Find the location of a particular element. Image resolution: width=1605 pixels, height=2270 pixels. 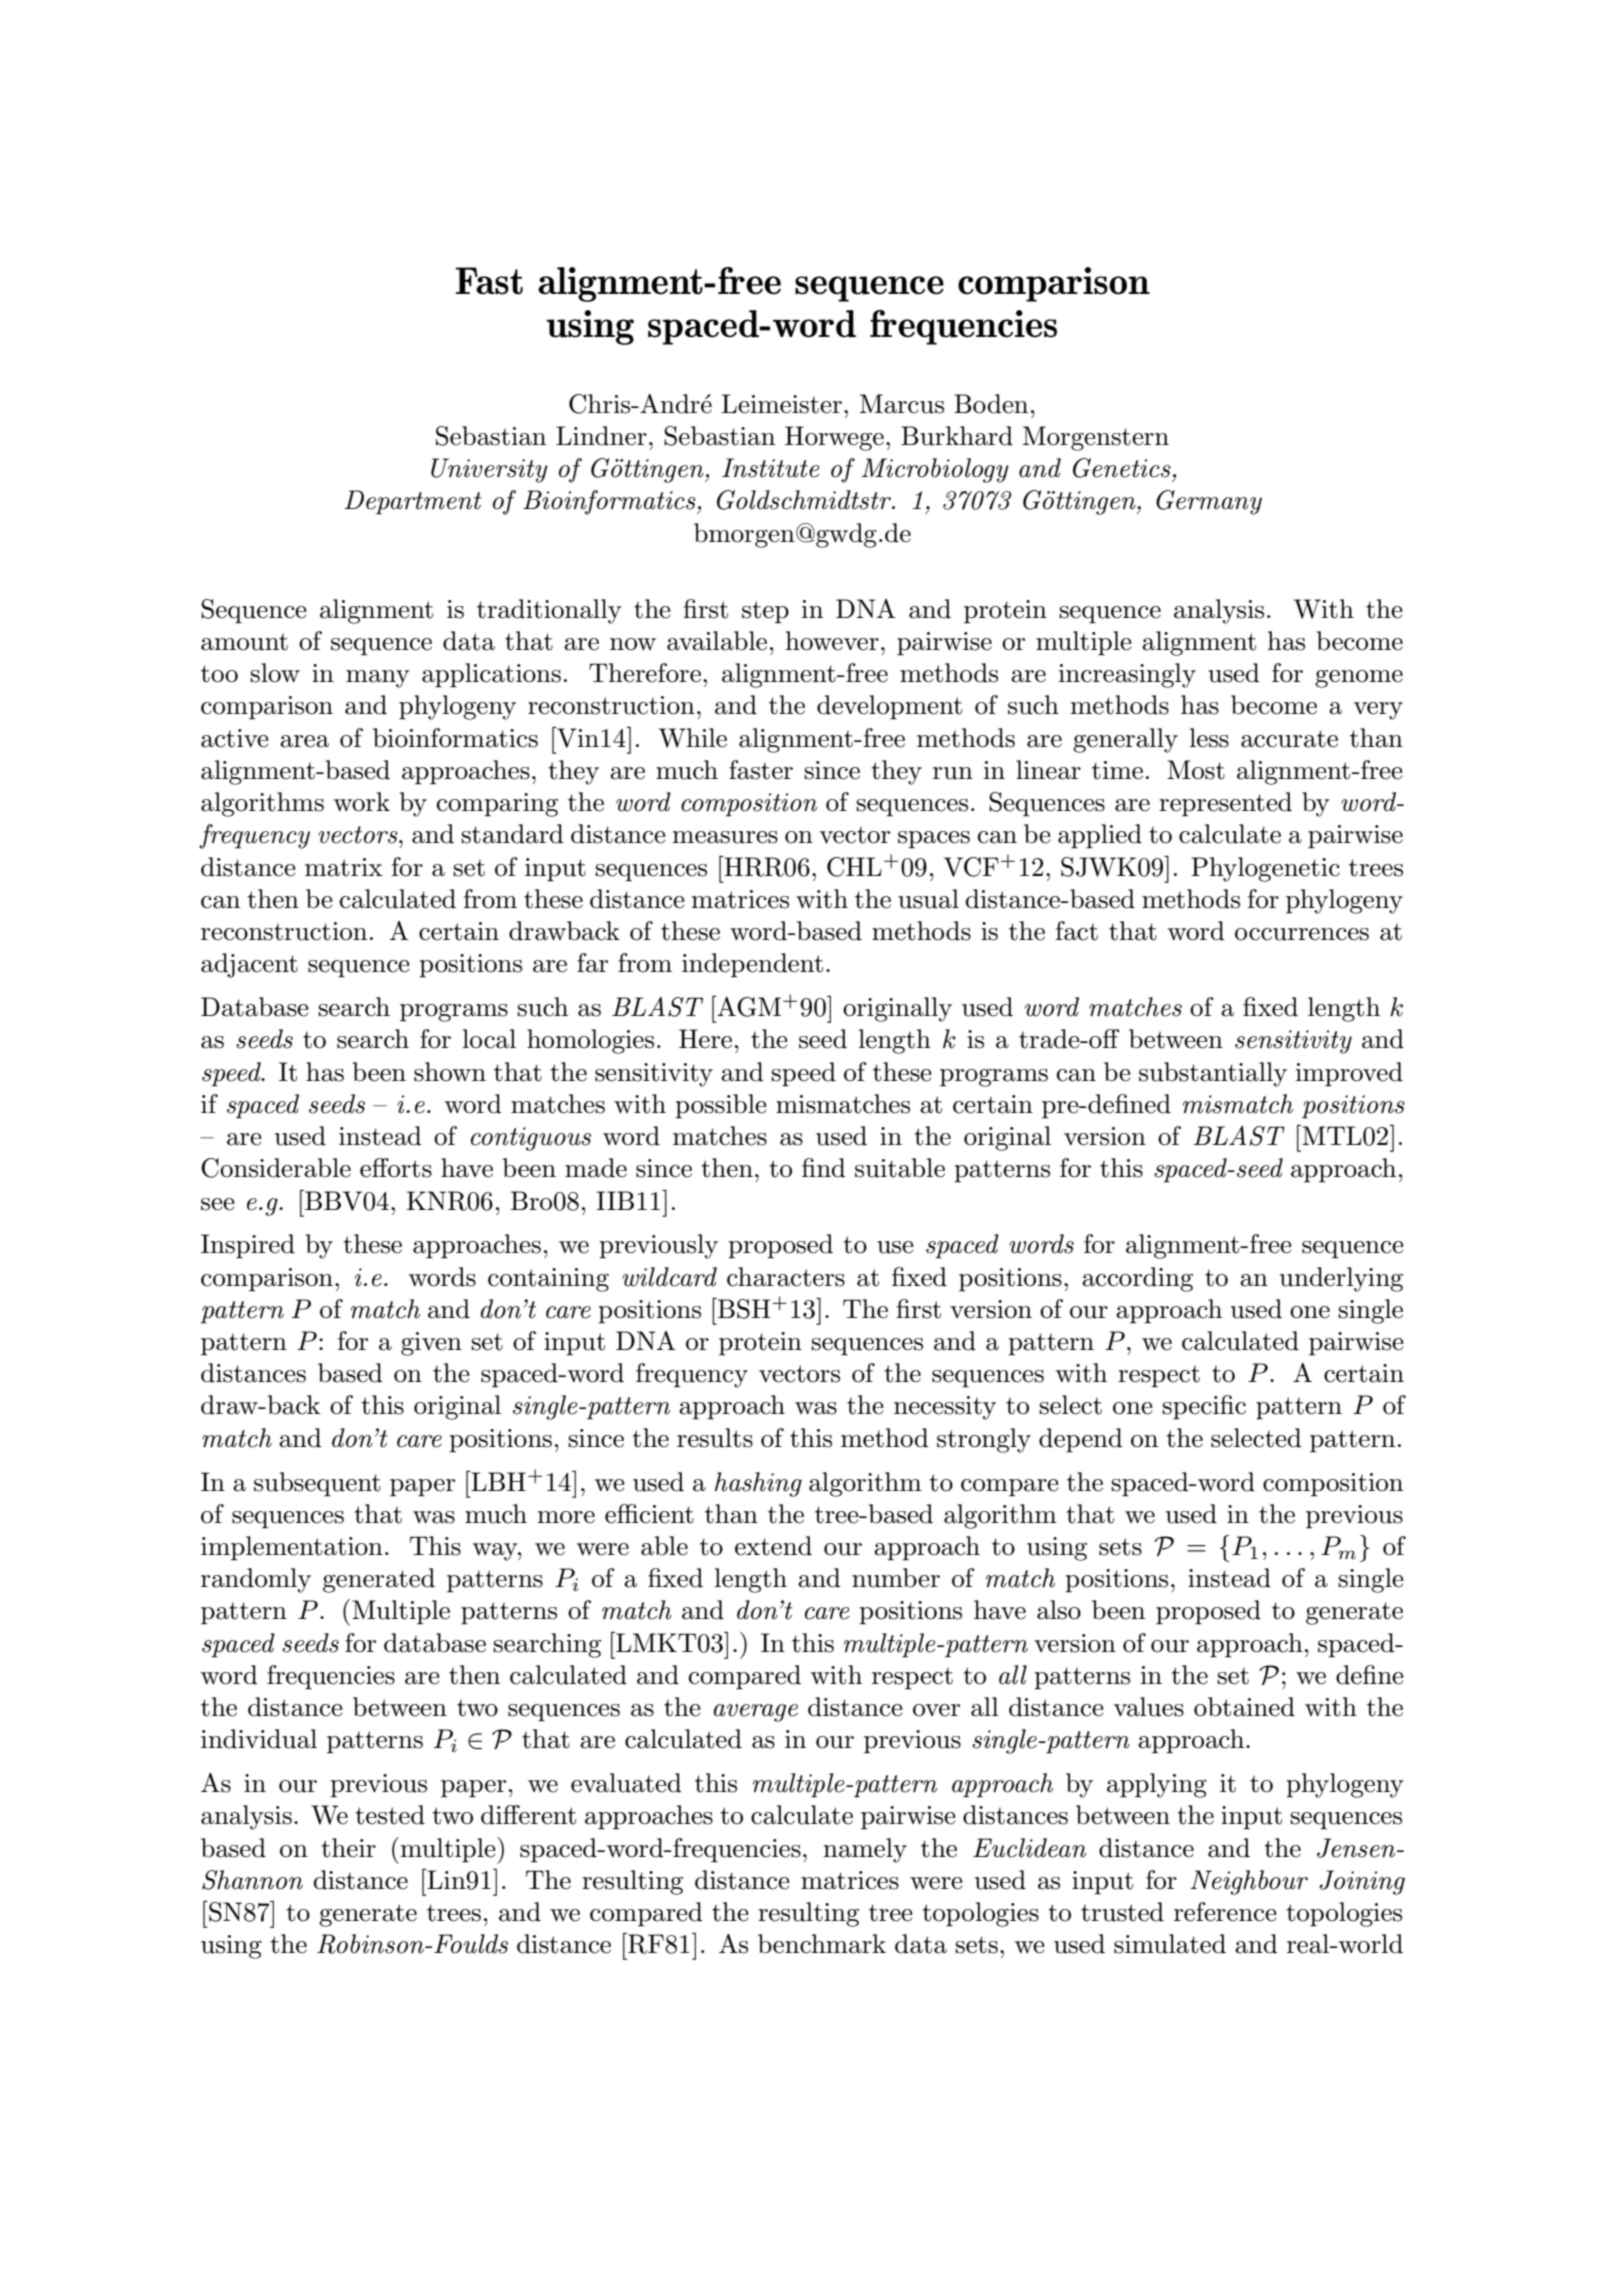

their is located at coordinates (348, 1848).
